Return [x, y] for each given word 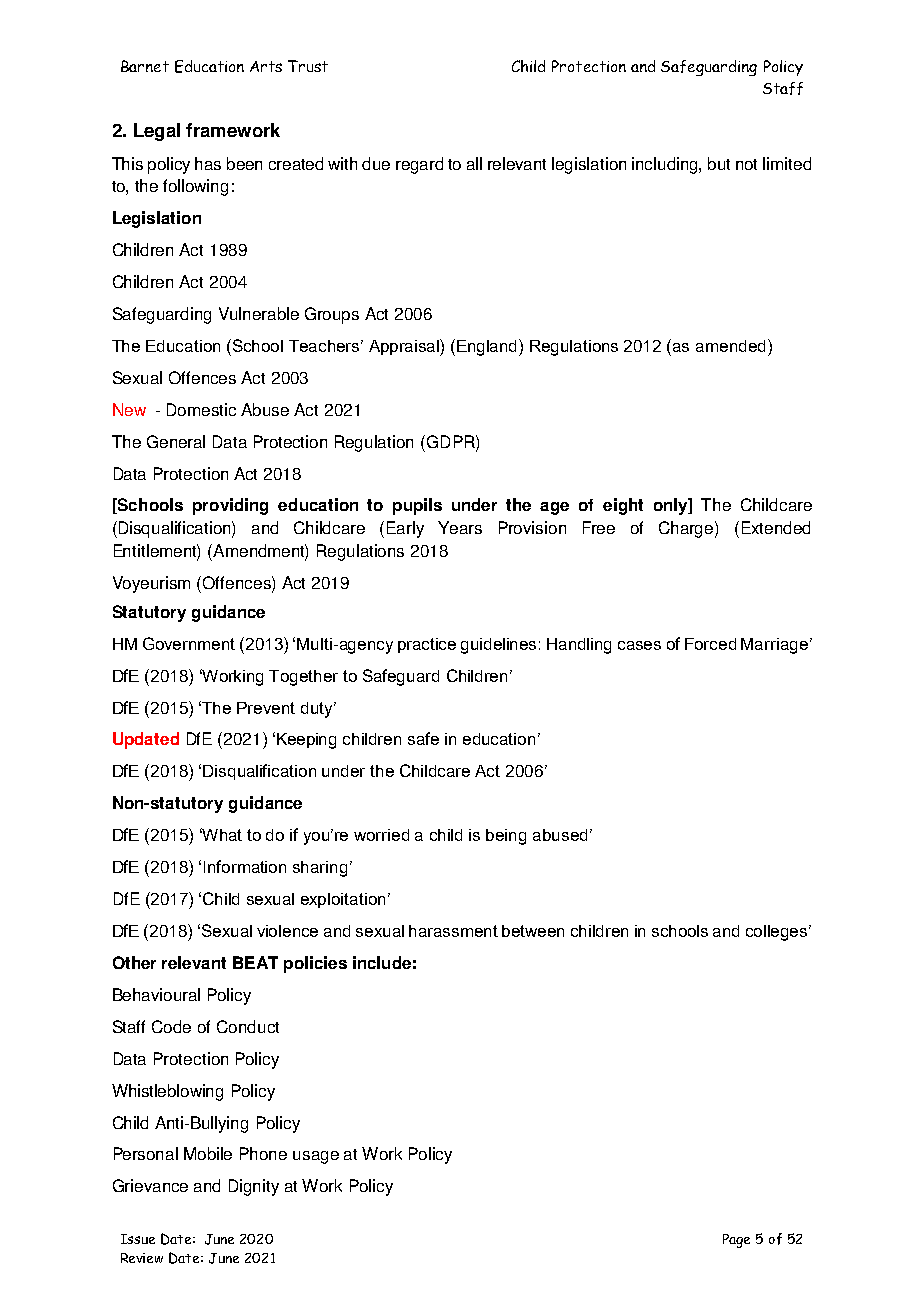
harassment [453, 931]
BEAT [255, 962]
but [719, 163]
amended [730, 346]
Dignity [254, 1187]
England [488, 347]
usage [316, 1157]
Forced [710, 644]
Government [189, 643]
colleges [778, 933]
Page [736, 1241]
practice [427, 645]
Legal [157, 132]
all [474, 163]
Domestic [201, 409]
